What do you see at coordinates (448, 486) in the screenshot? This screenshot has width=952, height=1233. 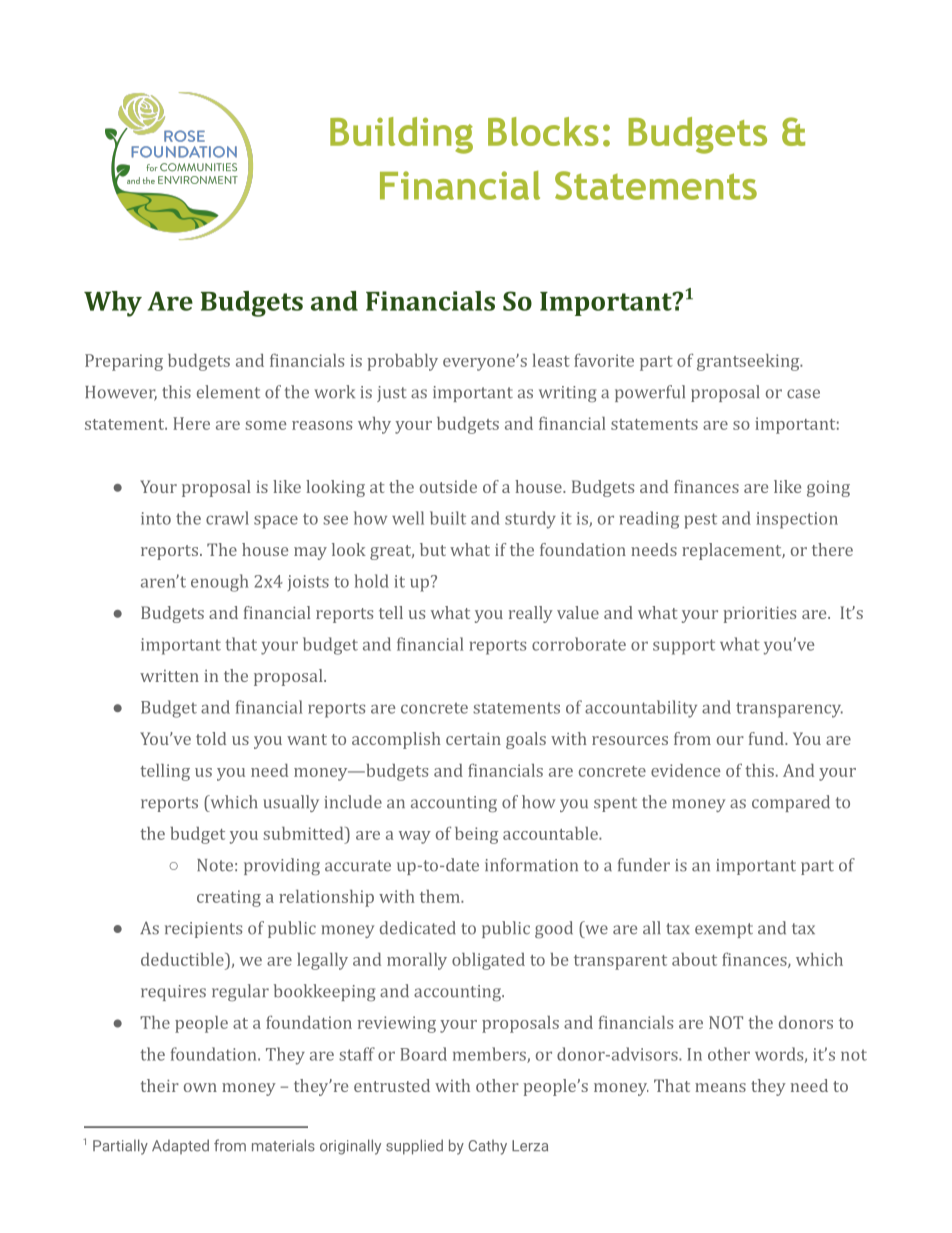 I see `outside` at bounding box center [448, 486].
